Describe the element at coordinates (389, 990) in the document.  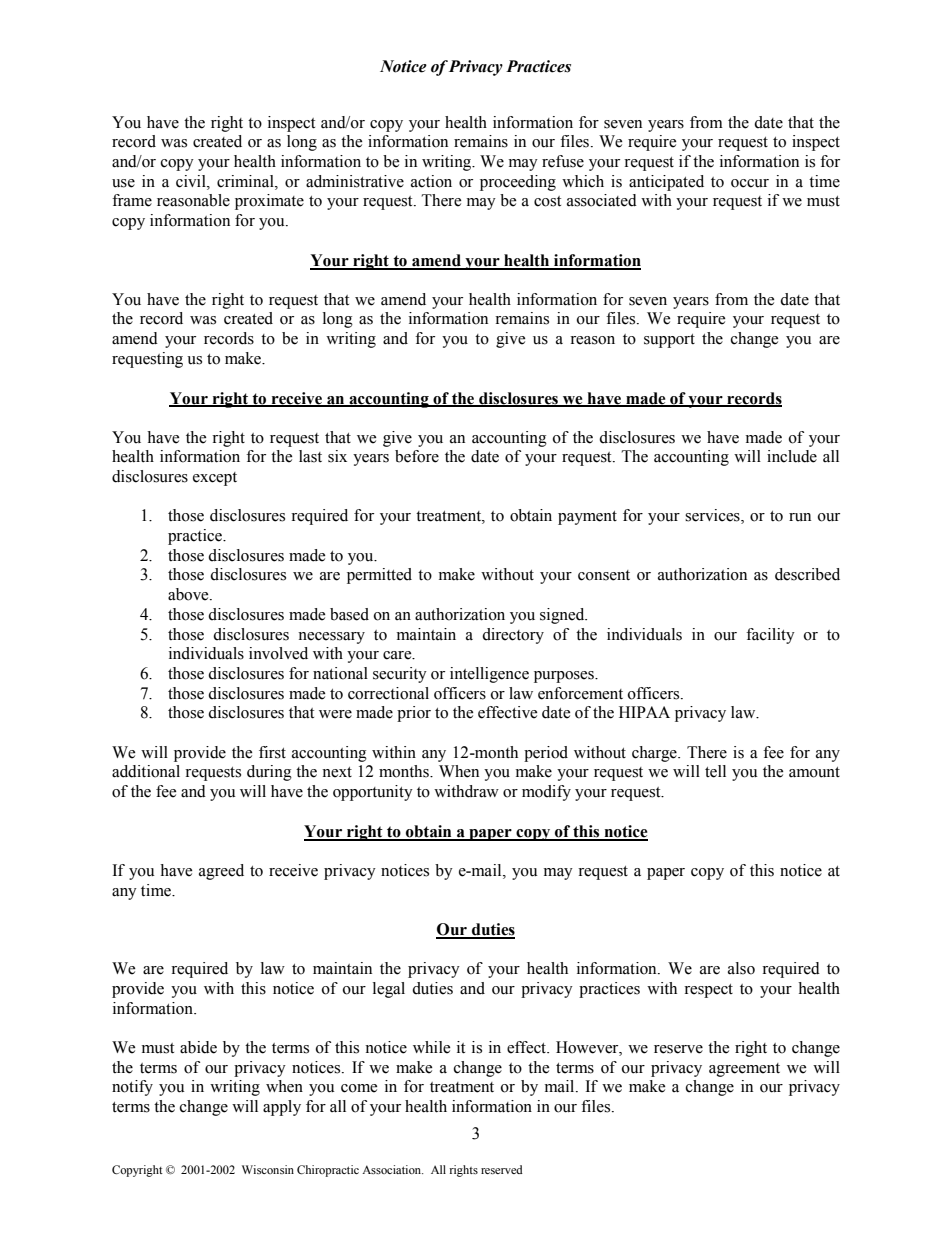
I see `legal` at that location.
